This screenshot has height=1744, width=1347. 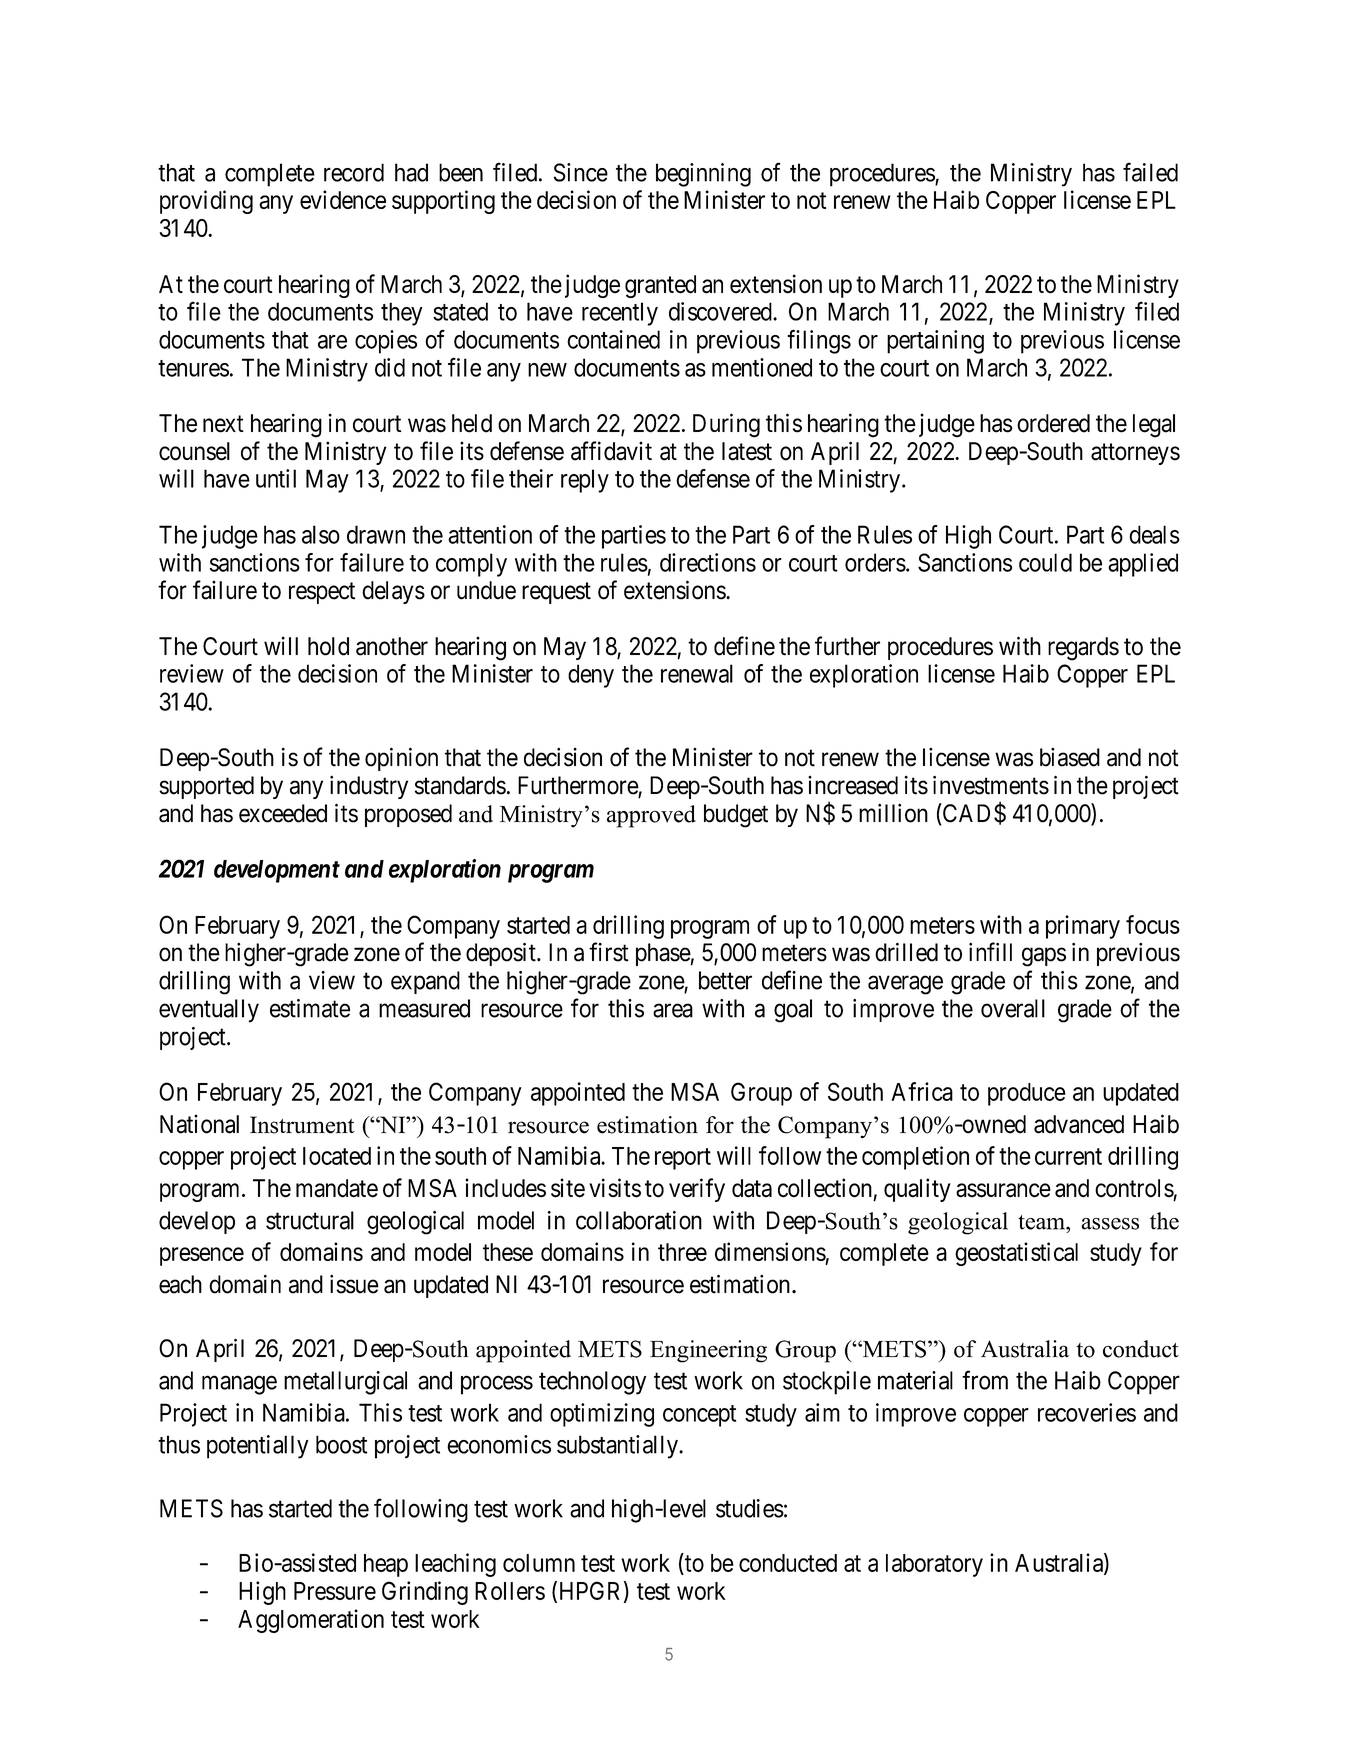 I want to click on could, so click(x=1045, y=562).
